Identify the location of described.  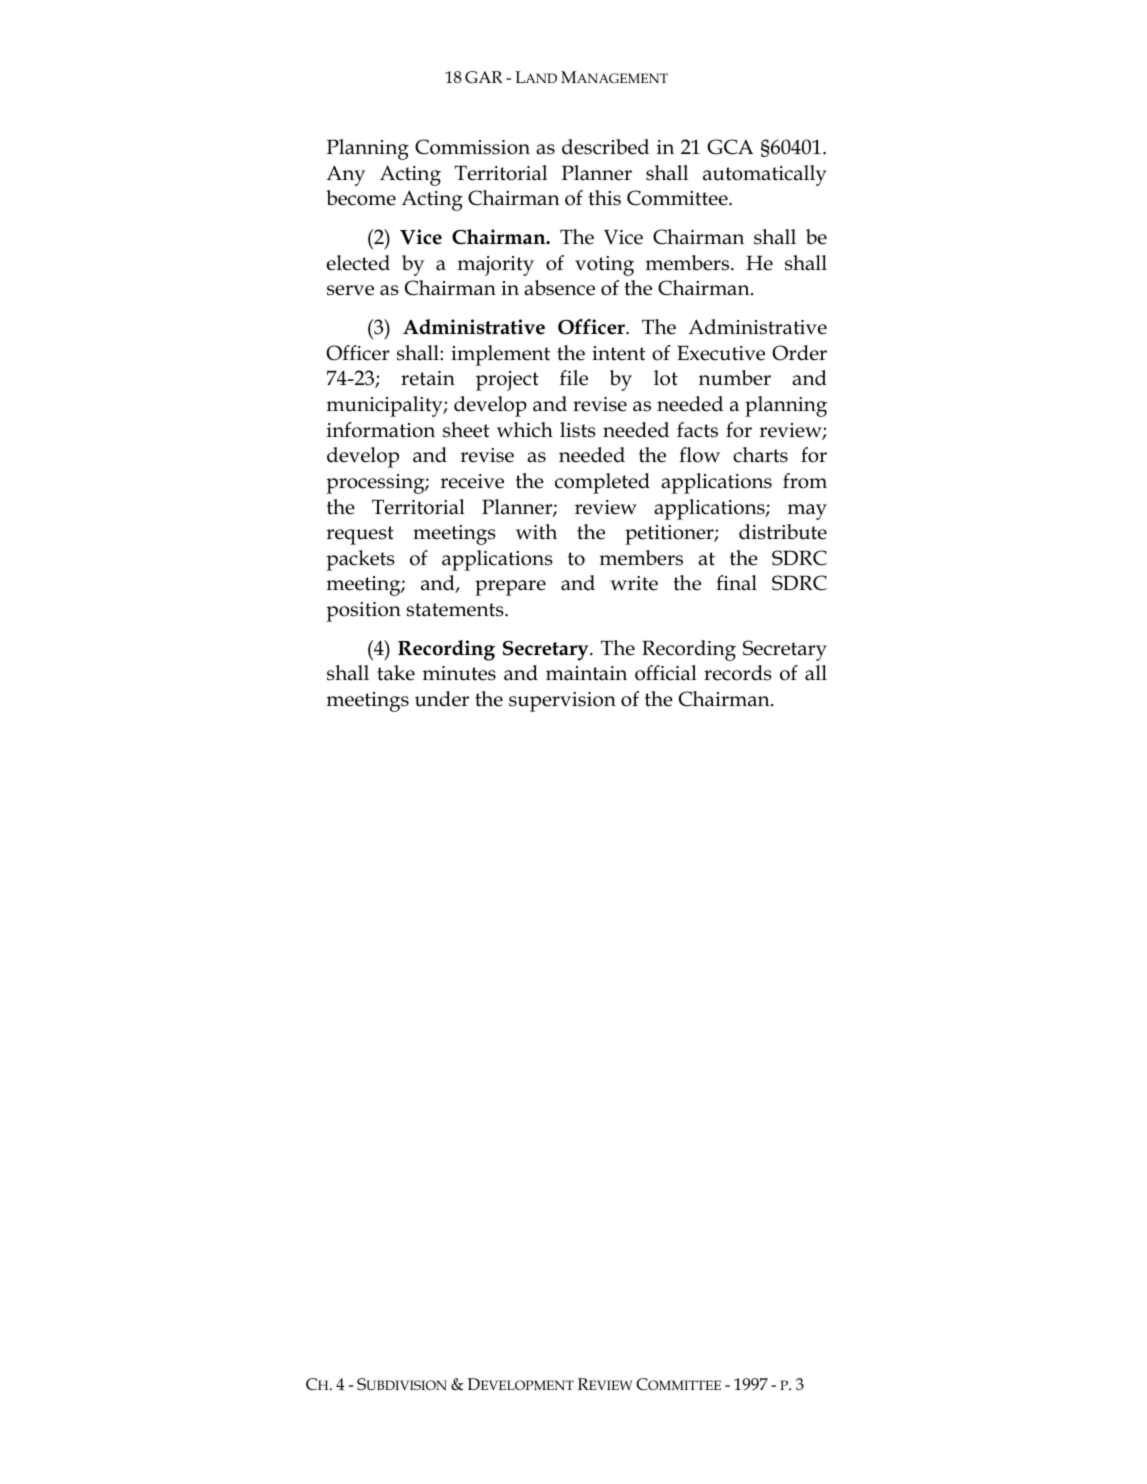
(605, 147).
